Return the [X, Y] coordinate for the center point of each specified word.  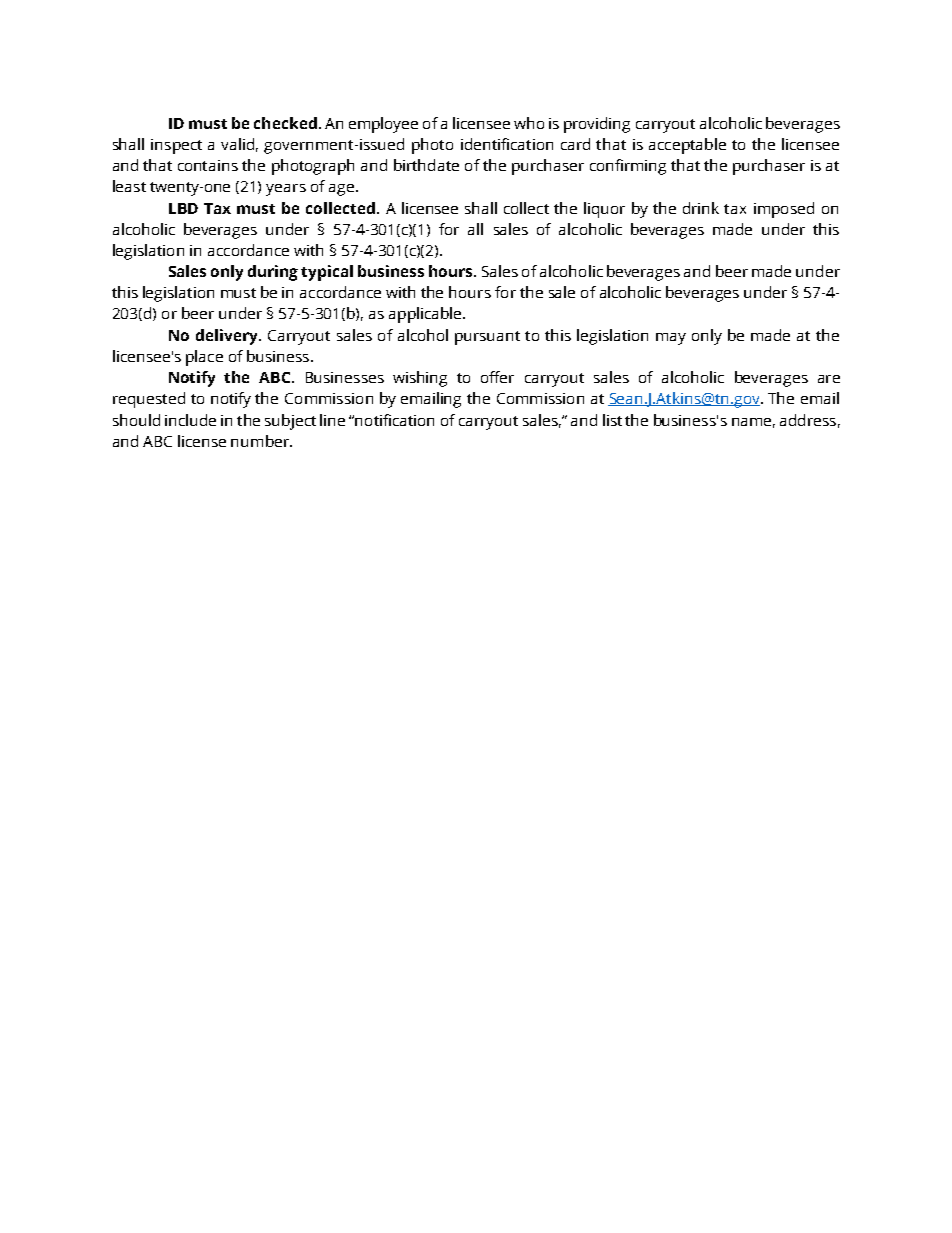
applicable [426, 315]
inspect [176, 146]
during [273, 273]
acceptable [687, 146]
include [190, 420]
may [671, 339]
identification [507, 144]
